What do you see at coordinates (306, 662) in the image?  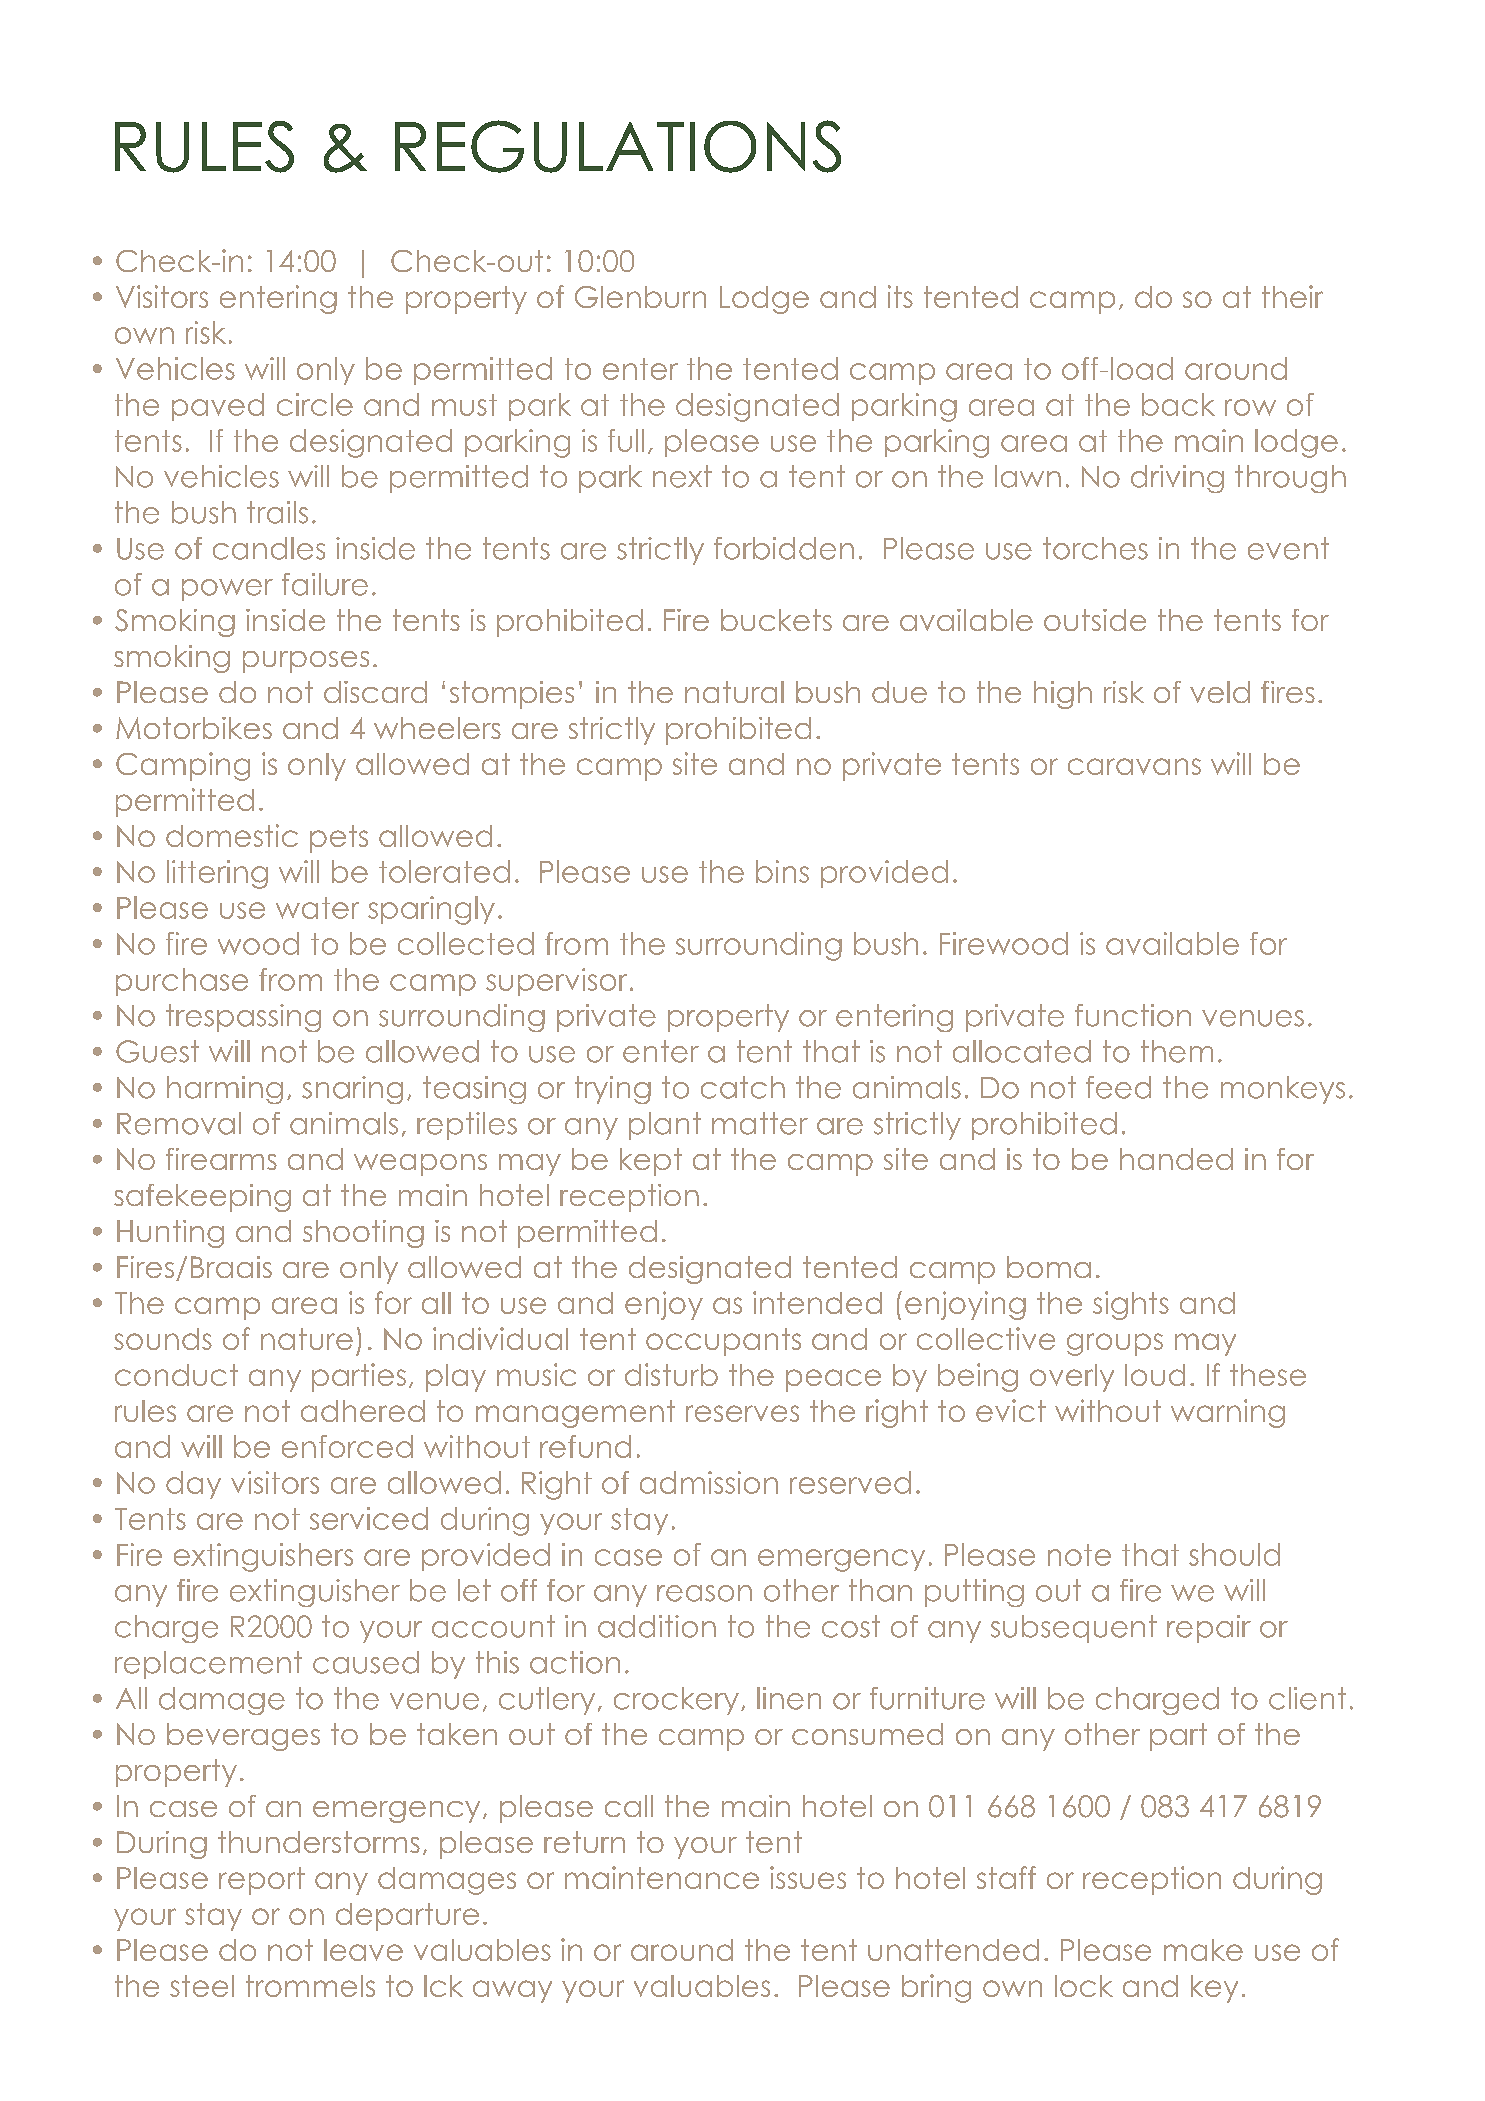 I see `purposes` at bounding box center [306, 662].
